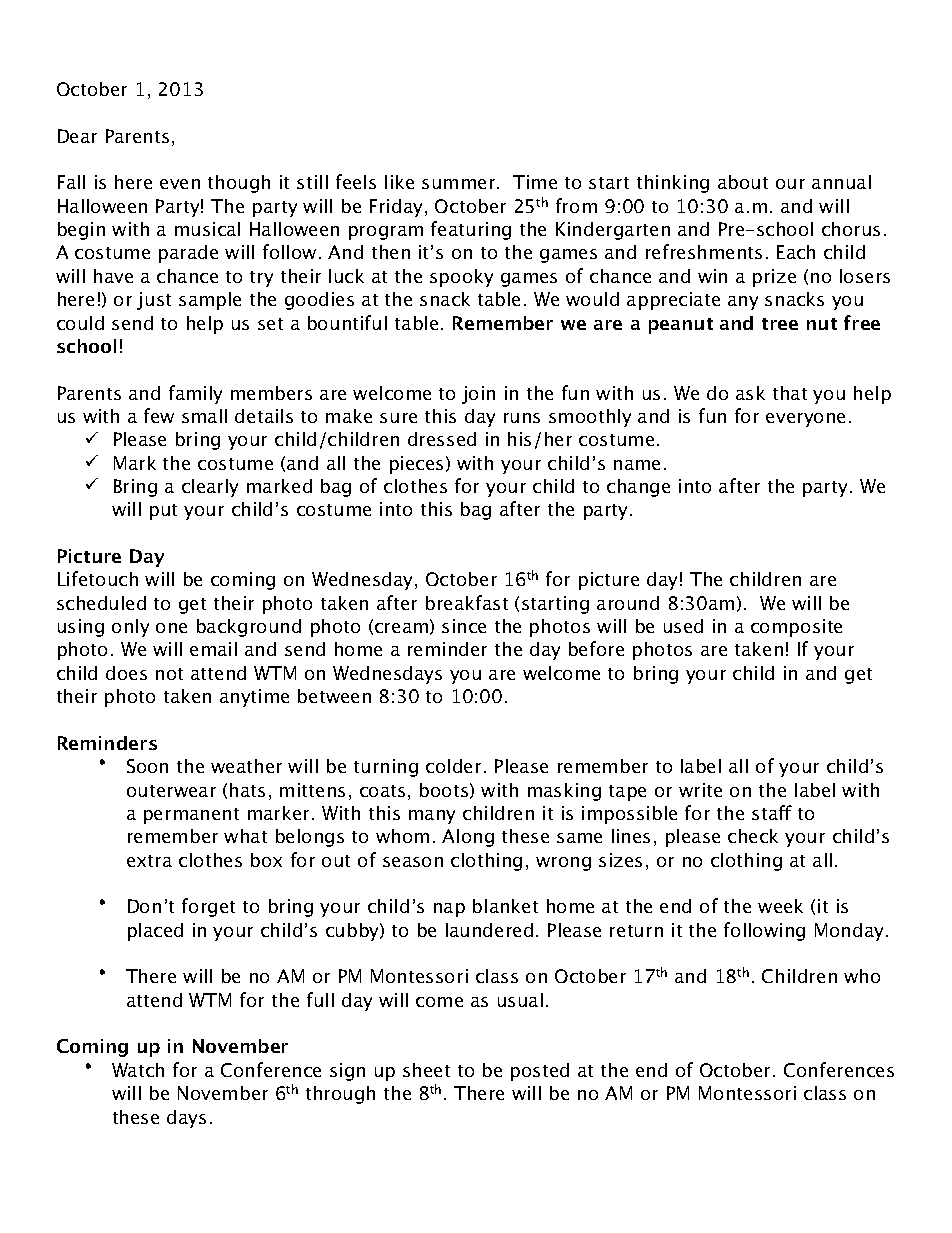 The height and width of the screenshot is (1233, 952). Describe the element at coordinates (149, 861) in the screenshot. I see `extra` at that location.
